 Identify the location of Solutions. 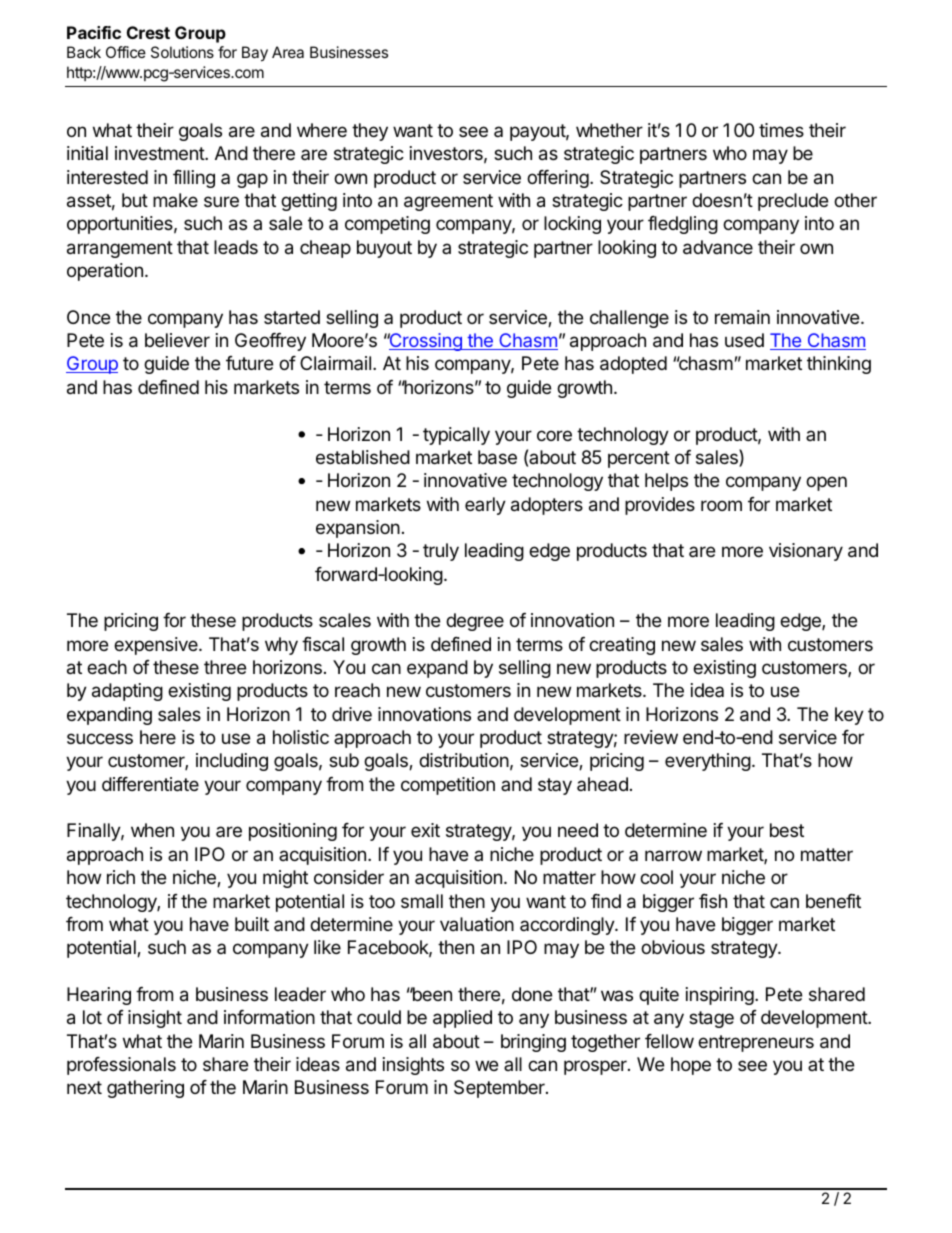
(182, 52).
